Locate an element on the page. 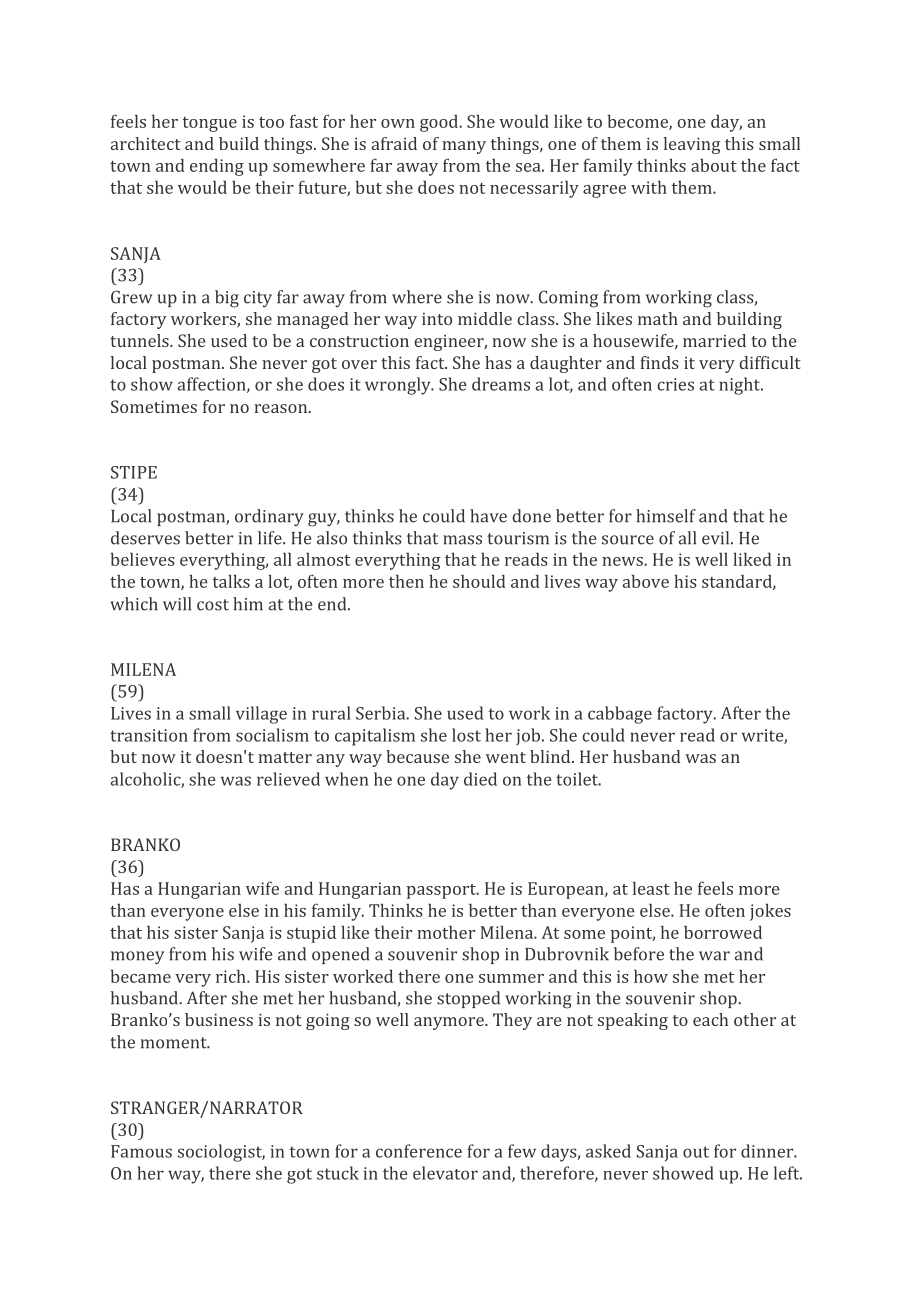 Image resolution: width=924 pixels, height=1308 pixels. dreams is located at coordinates (501, 384).
